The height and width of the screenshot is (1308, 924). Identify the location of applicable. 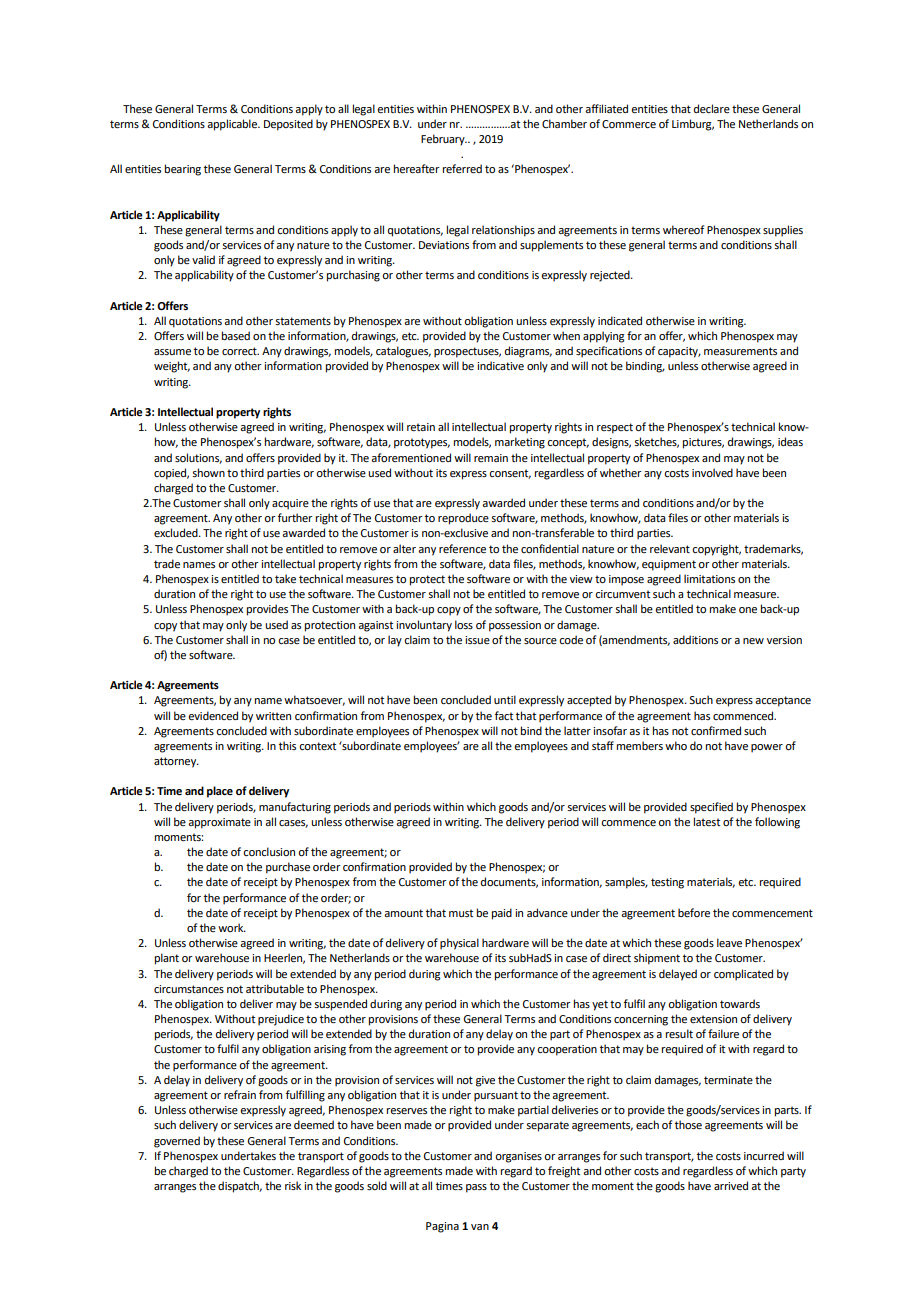
(233, 125).
